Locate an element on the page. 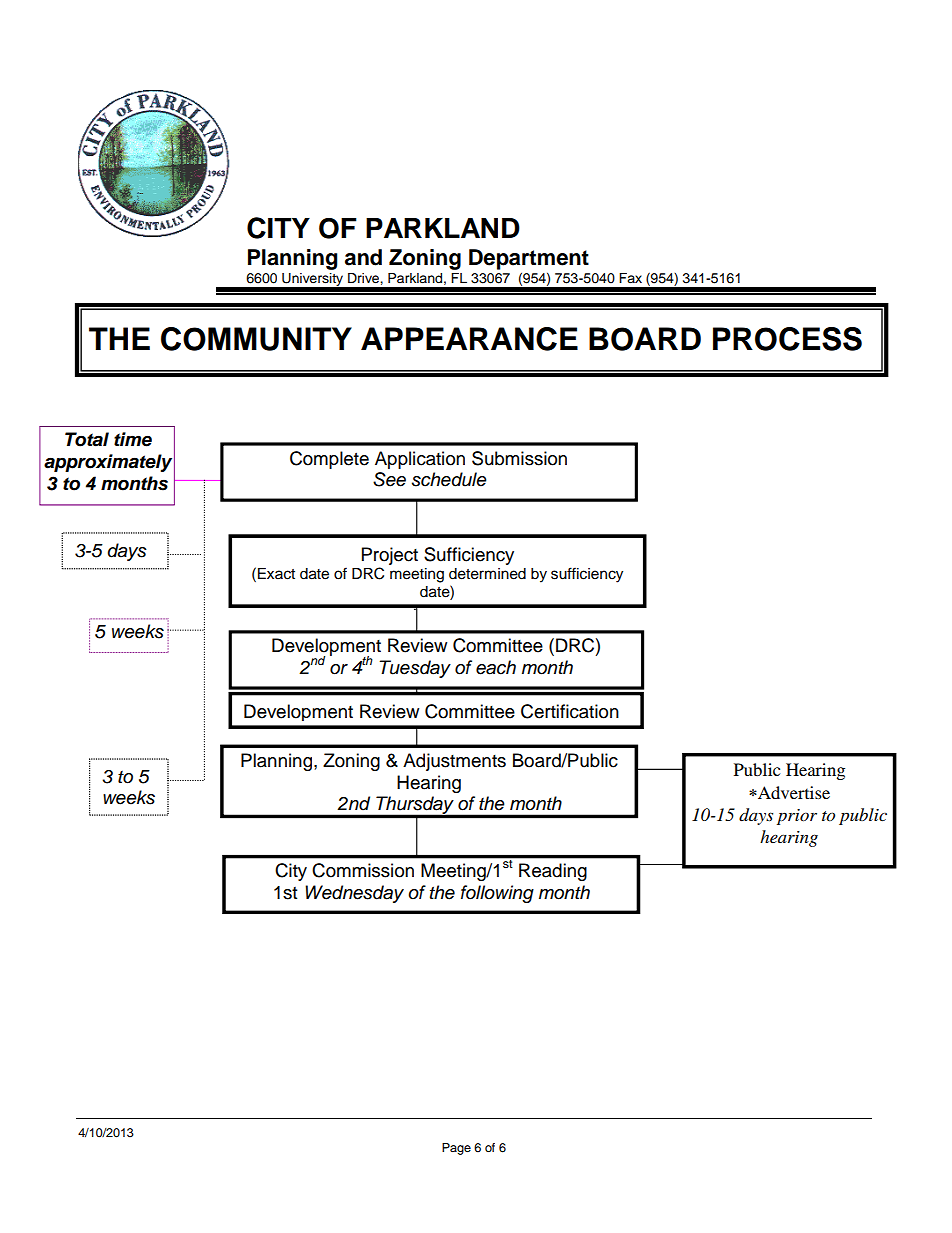 Image resolution: width=952 pixels, height=1233 pixels. Certification is located at coordinates (570, 711).
